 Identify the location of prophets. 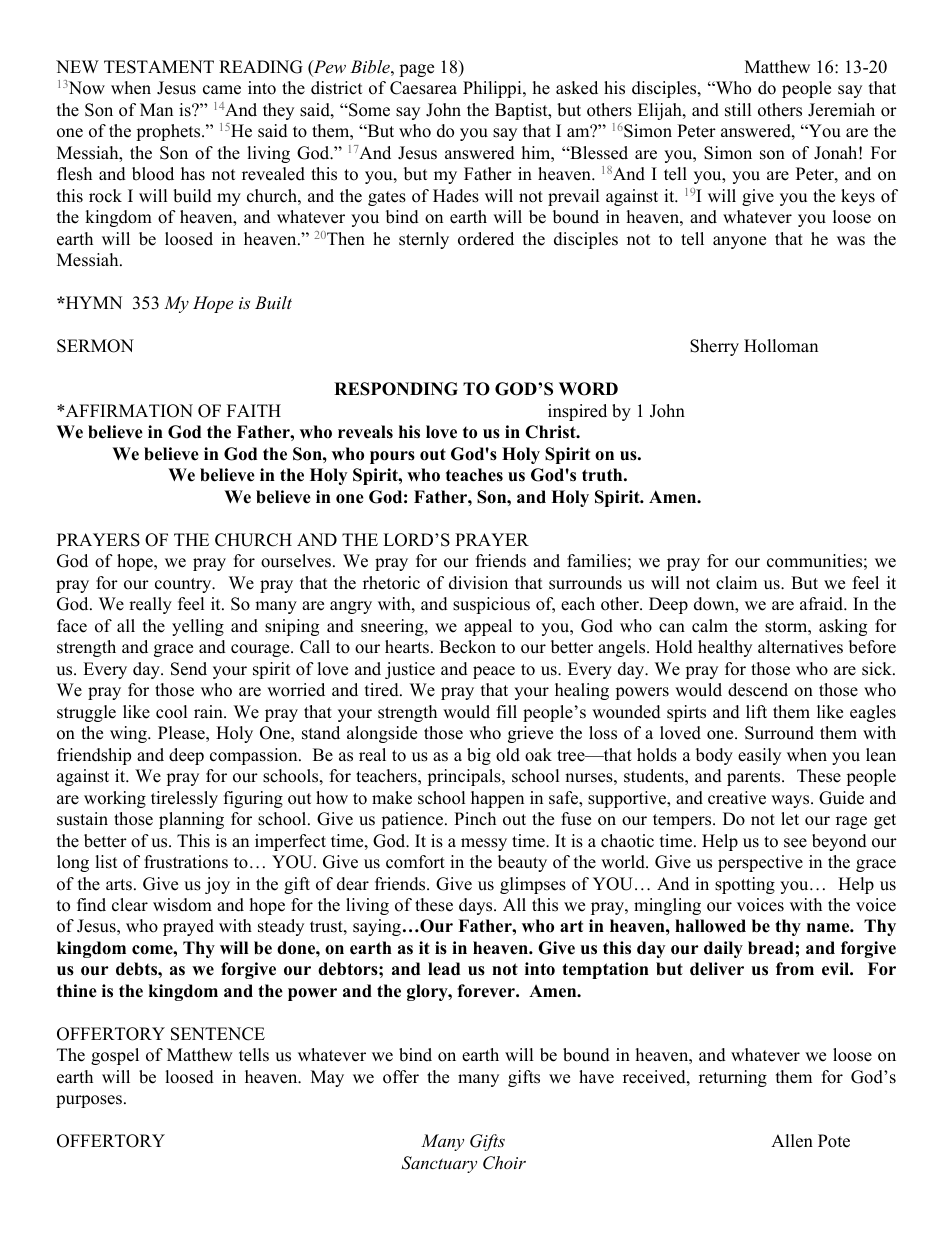
(169, 132).
